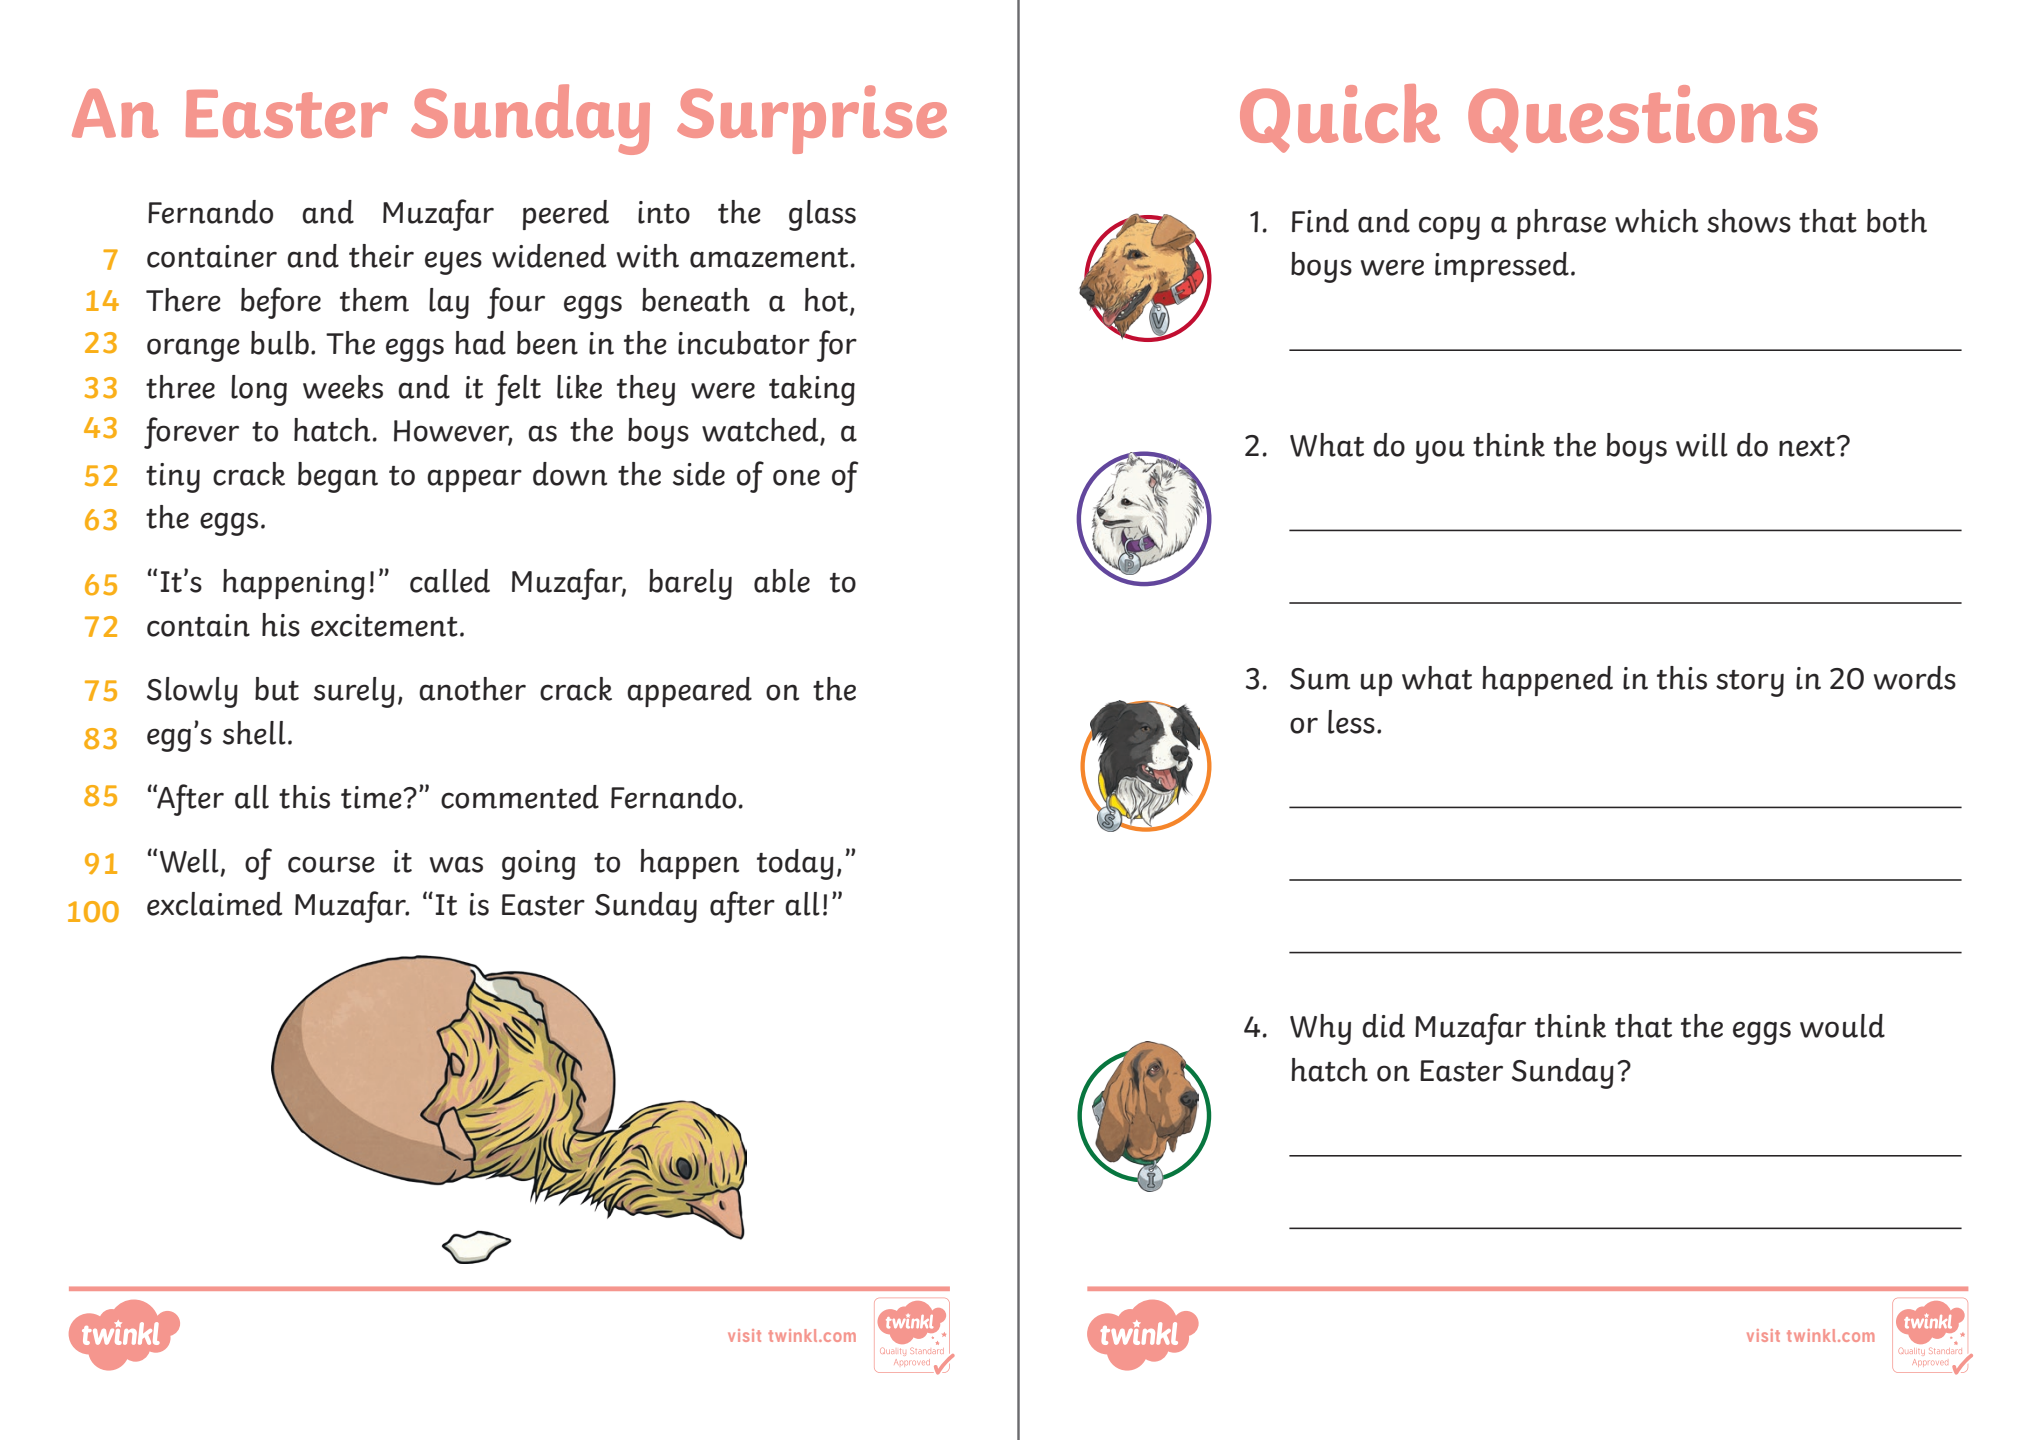  Describe the element at coordinates (343, 387) in the document. I see `weeks` at that location.
